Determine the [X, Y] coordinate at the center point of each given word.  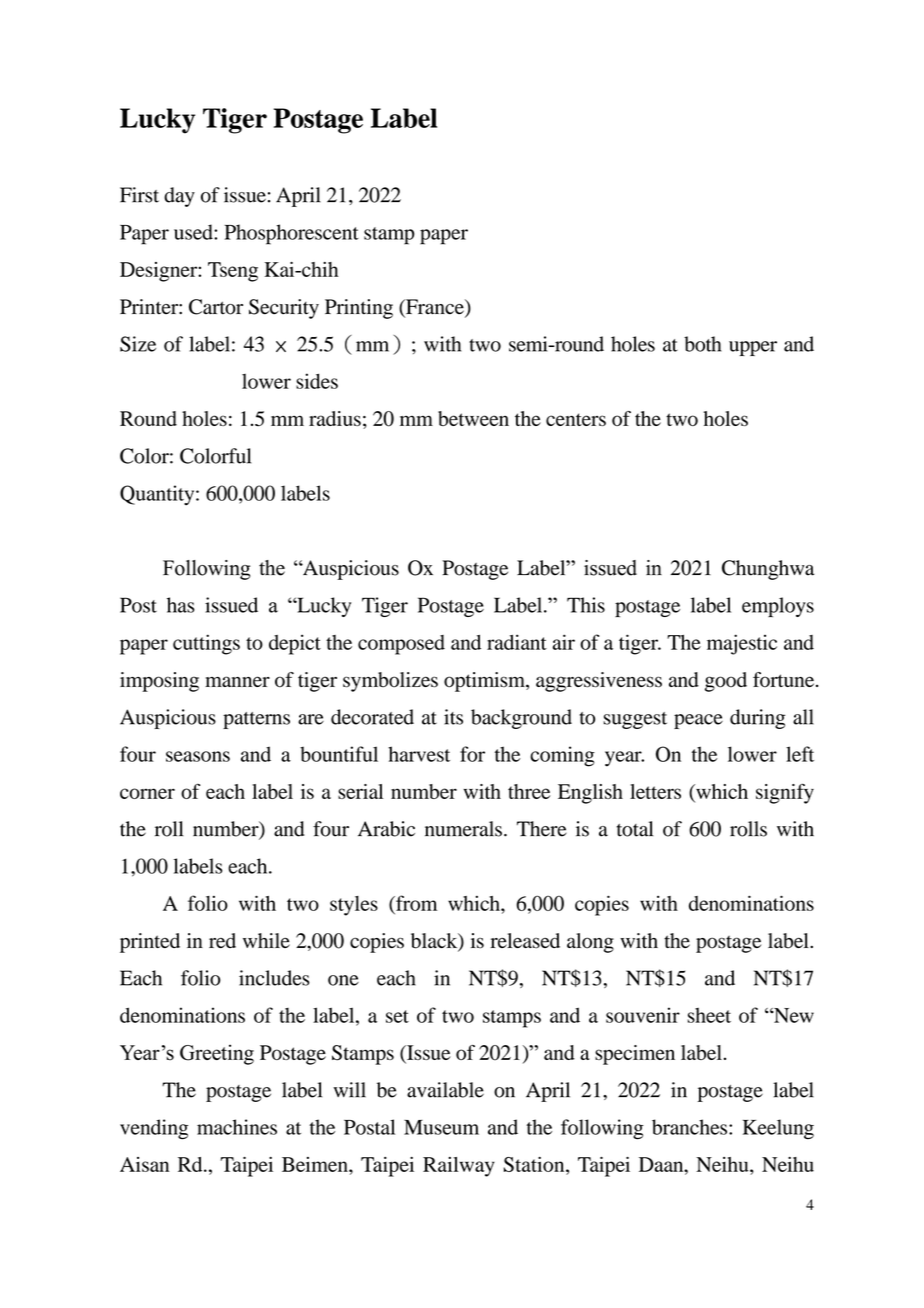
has [181, 605]
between [473, 418]
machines [237, 1127]
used [194, 232]
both [702, 344]
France [435, 308]
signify [785, 793]
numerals [463, 829]
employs [778, 607]
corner [147, 793]
